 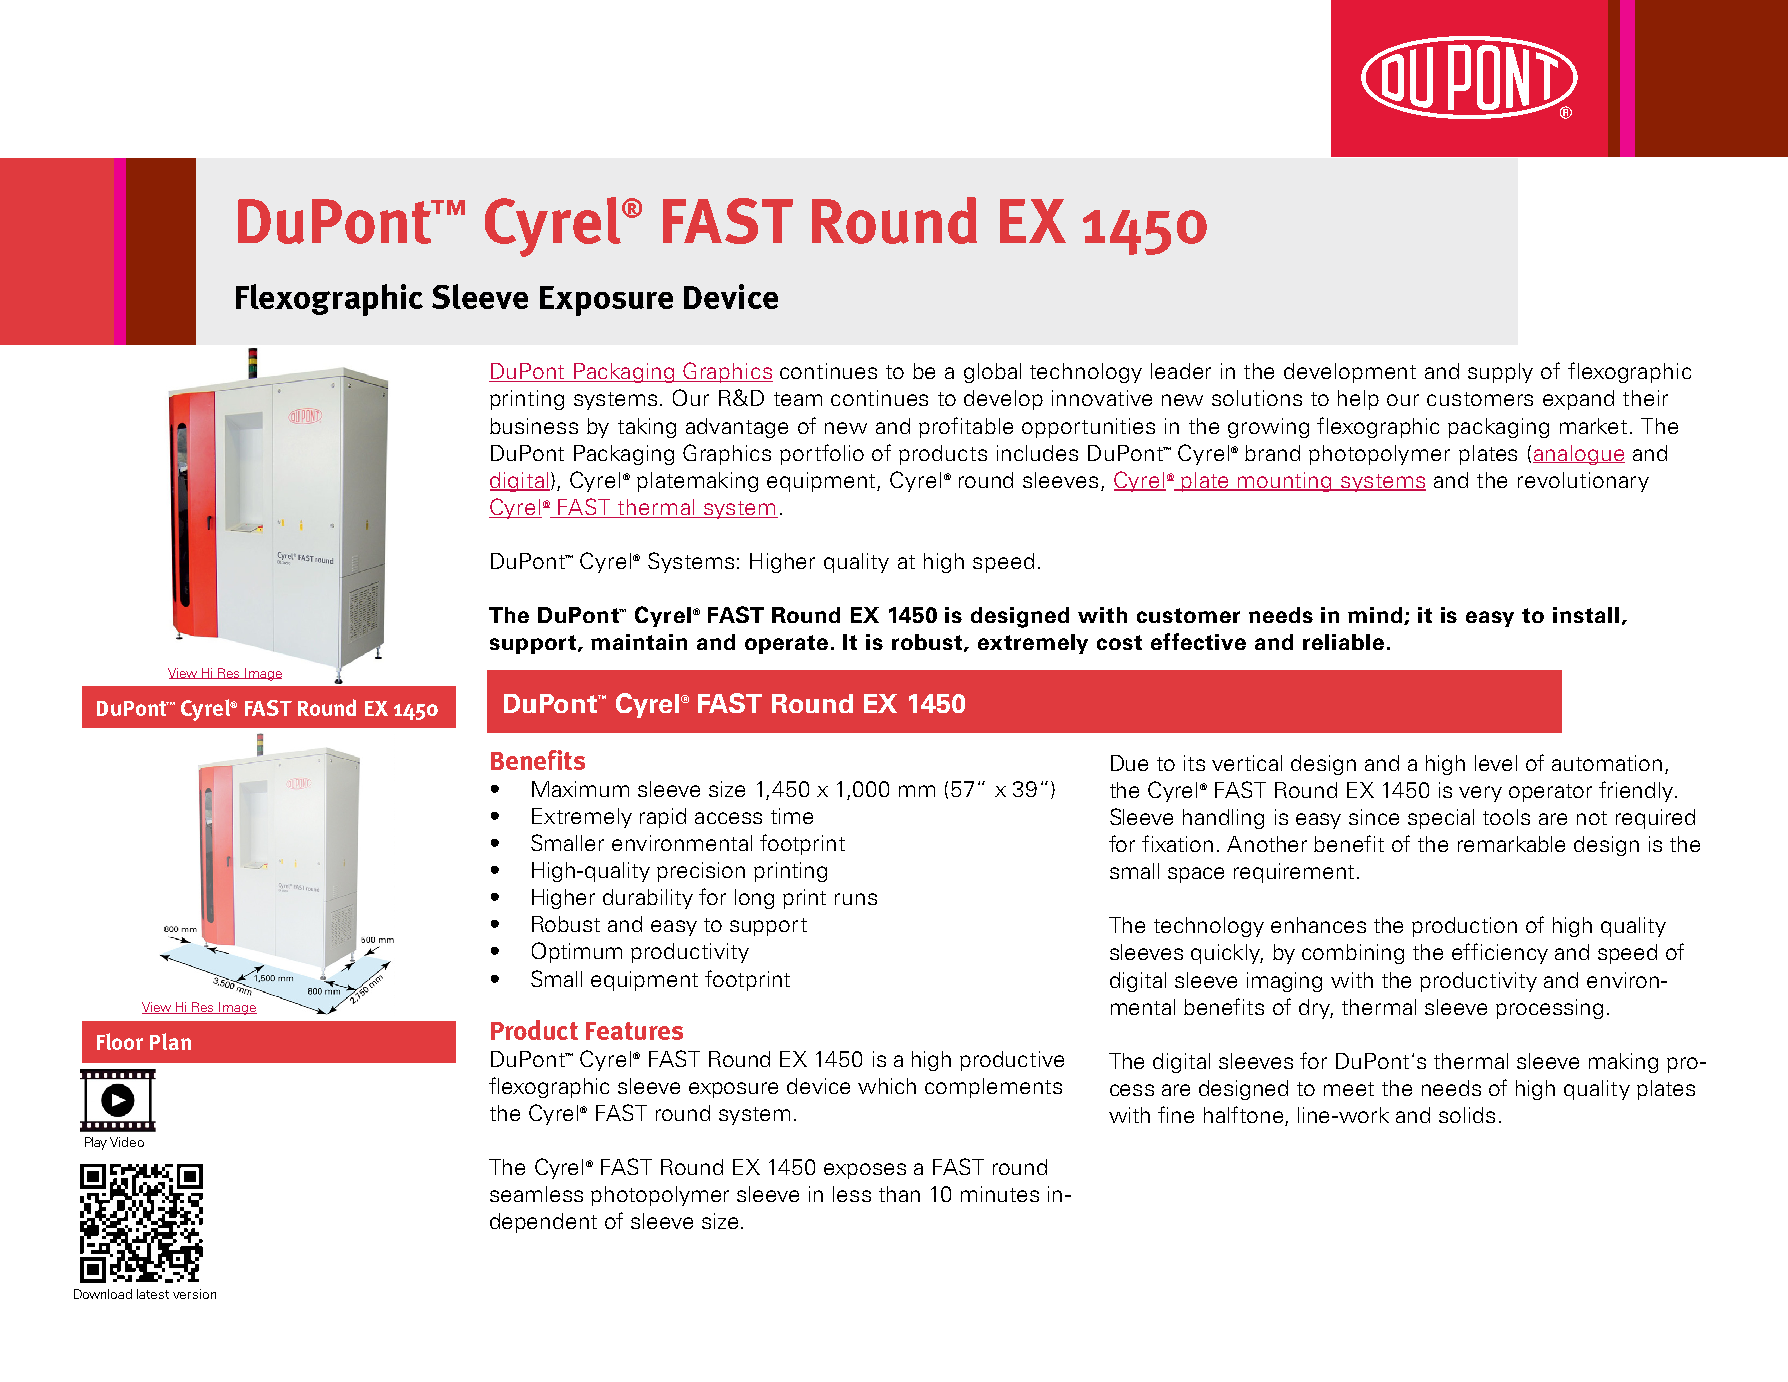 What do you see at coordinates (194, 1294) in the page?
I see `version` at bounding box center [194, 1294].
